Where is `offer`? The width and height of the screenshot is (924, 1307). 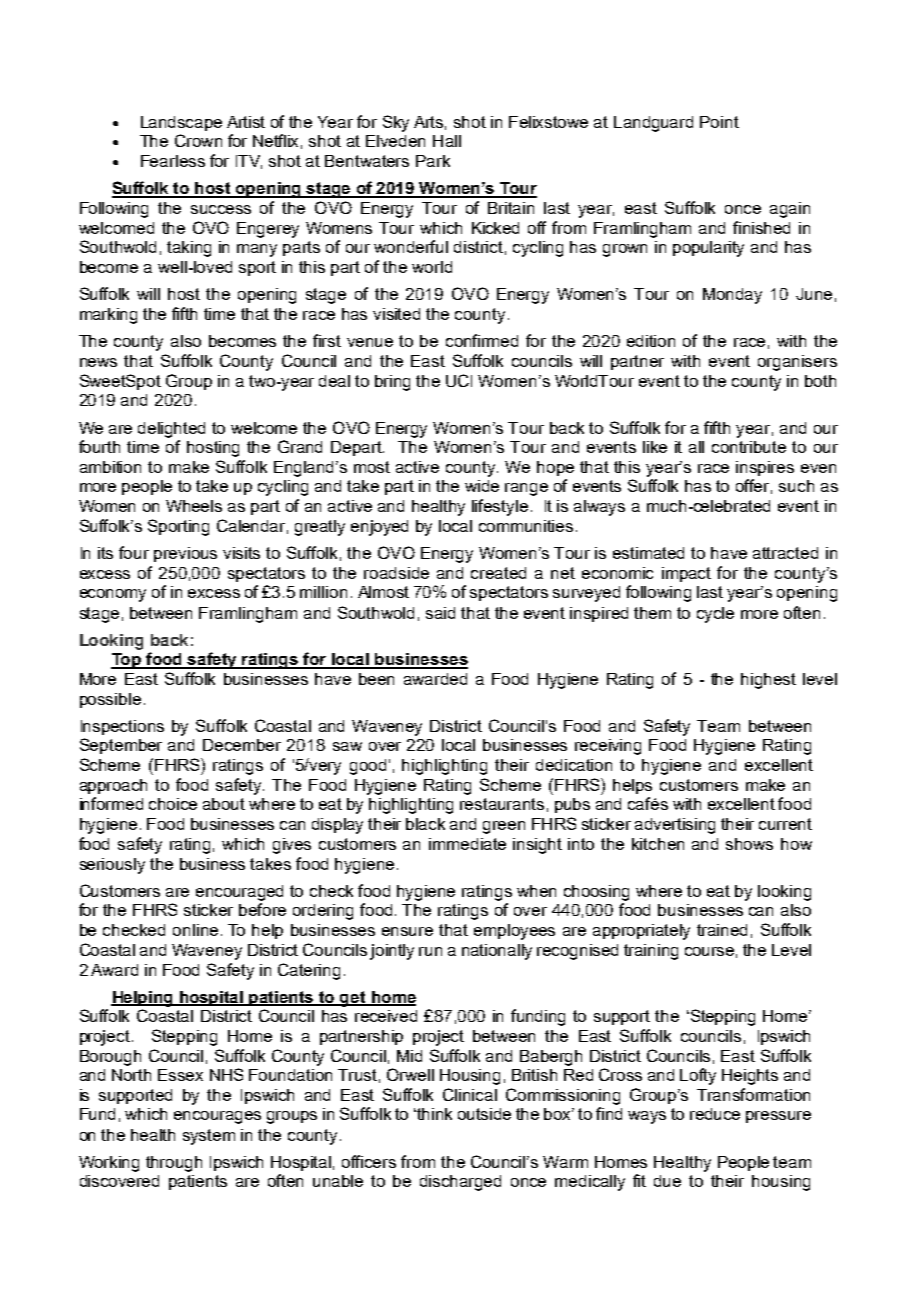
offer is located at coordinates (754, 486).
